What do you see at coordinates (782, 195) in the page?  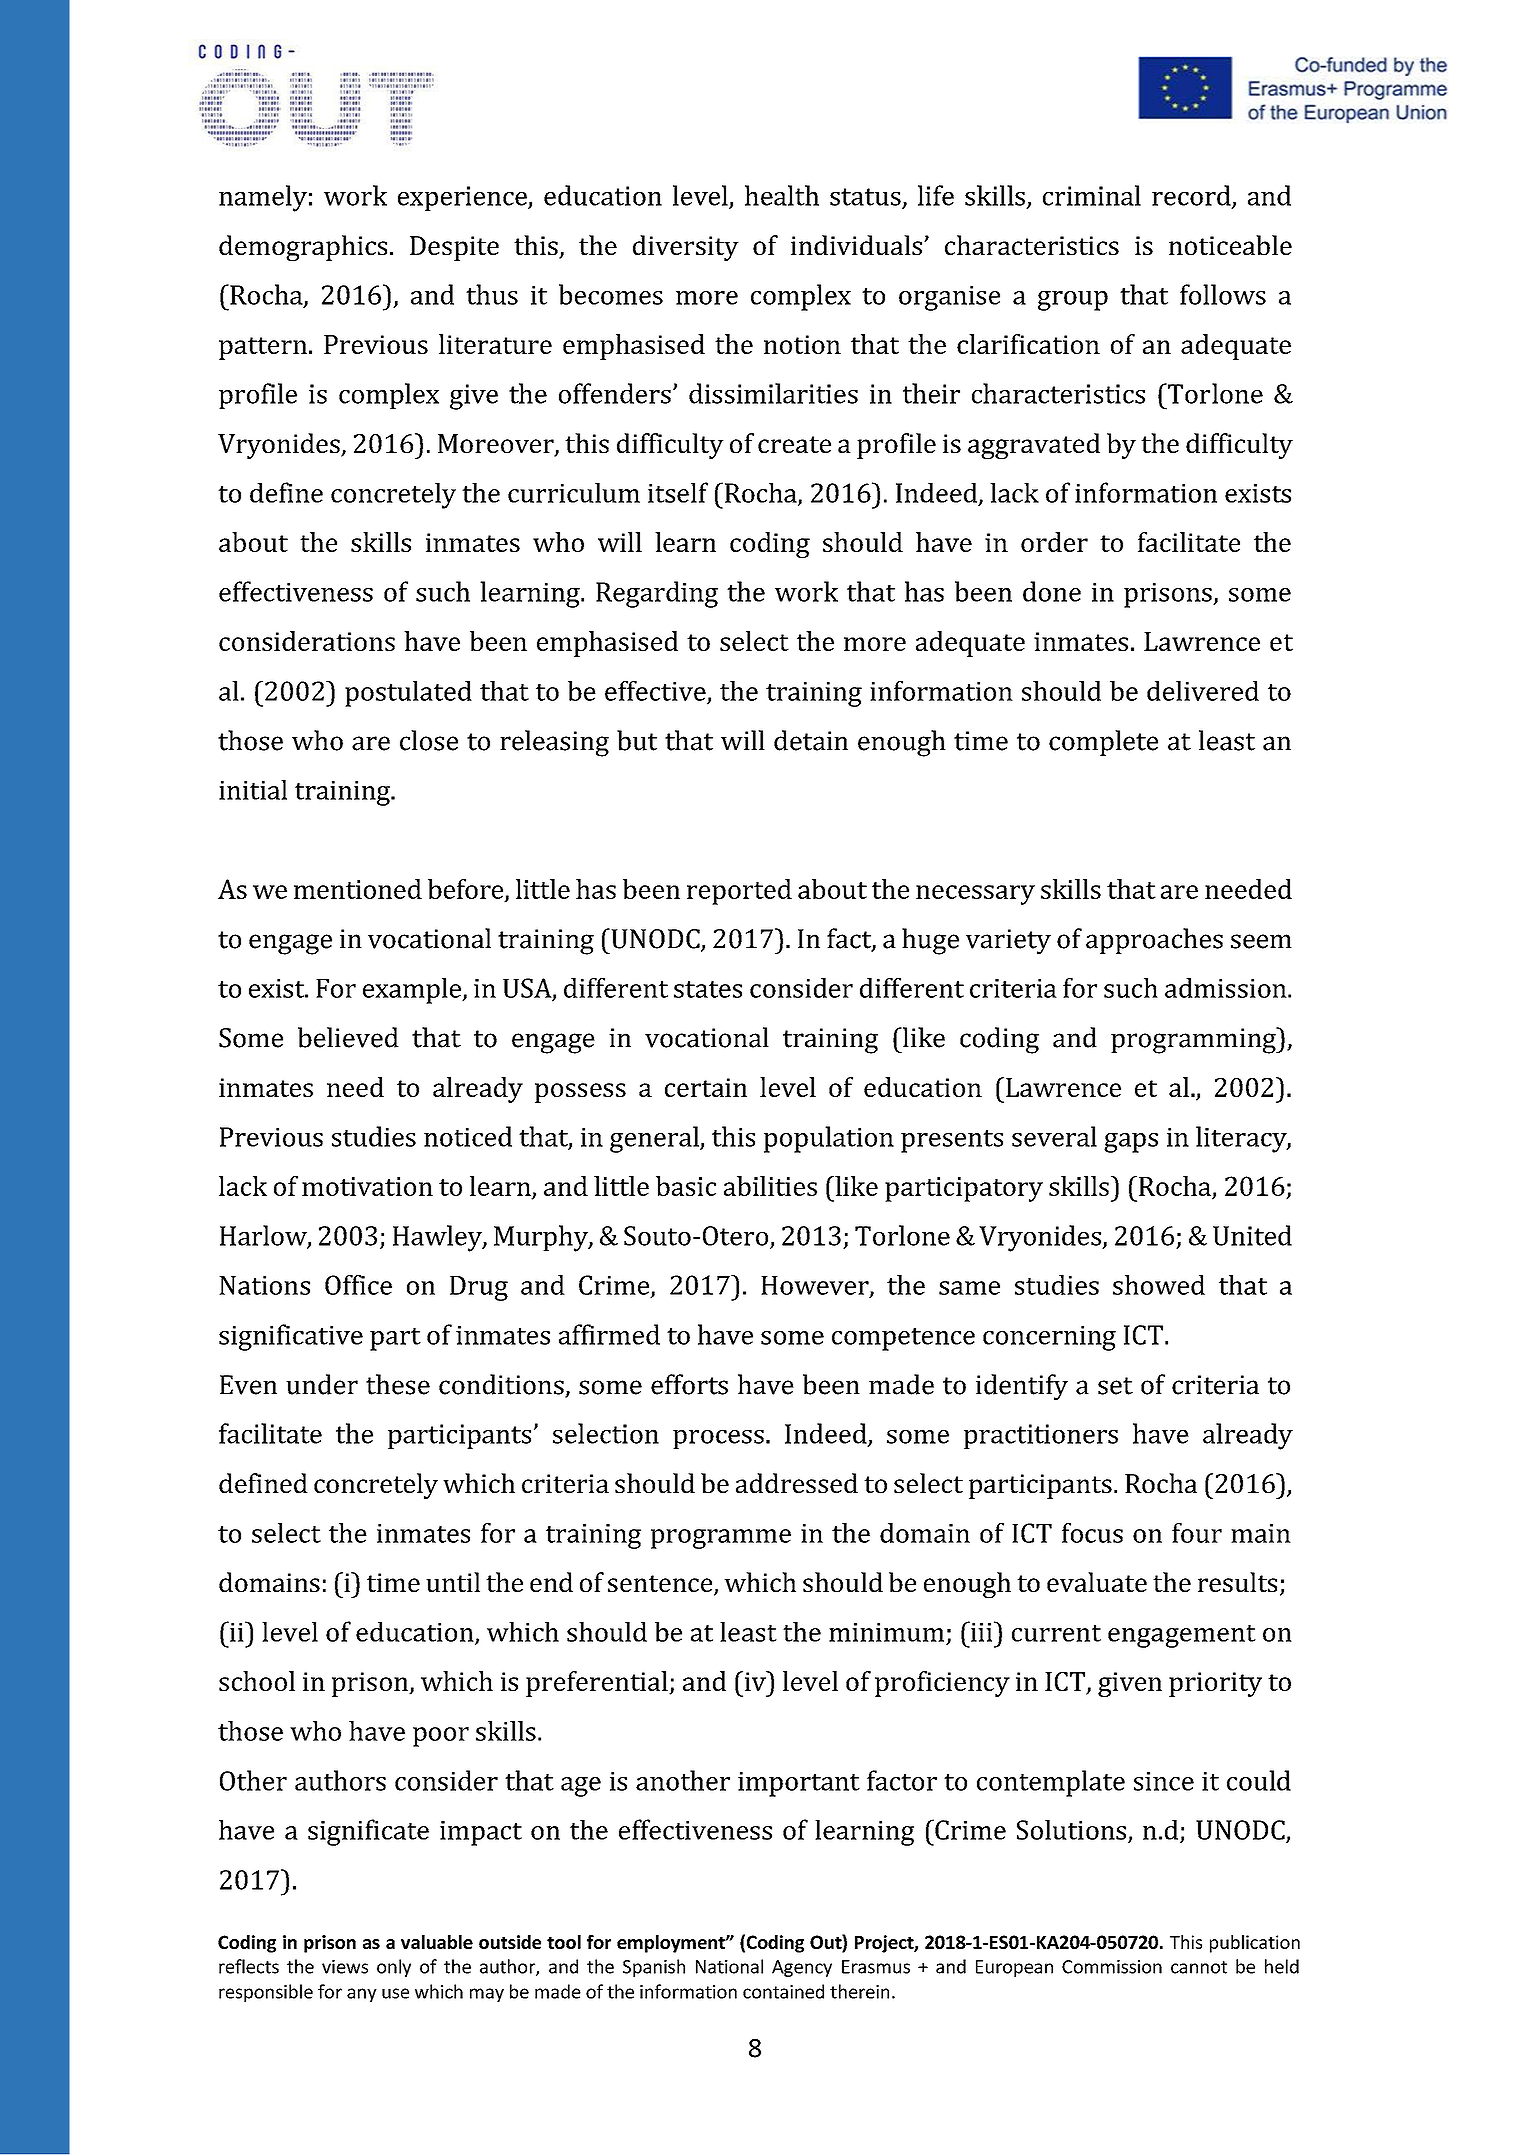 I see `health` at bounding box center [782, 195].
